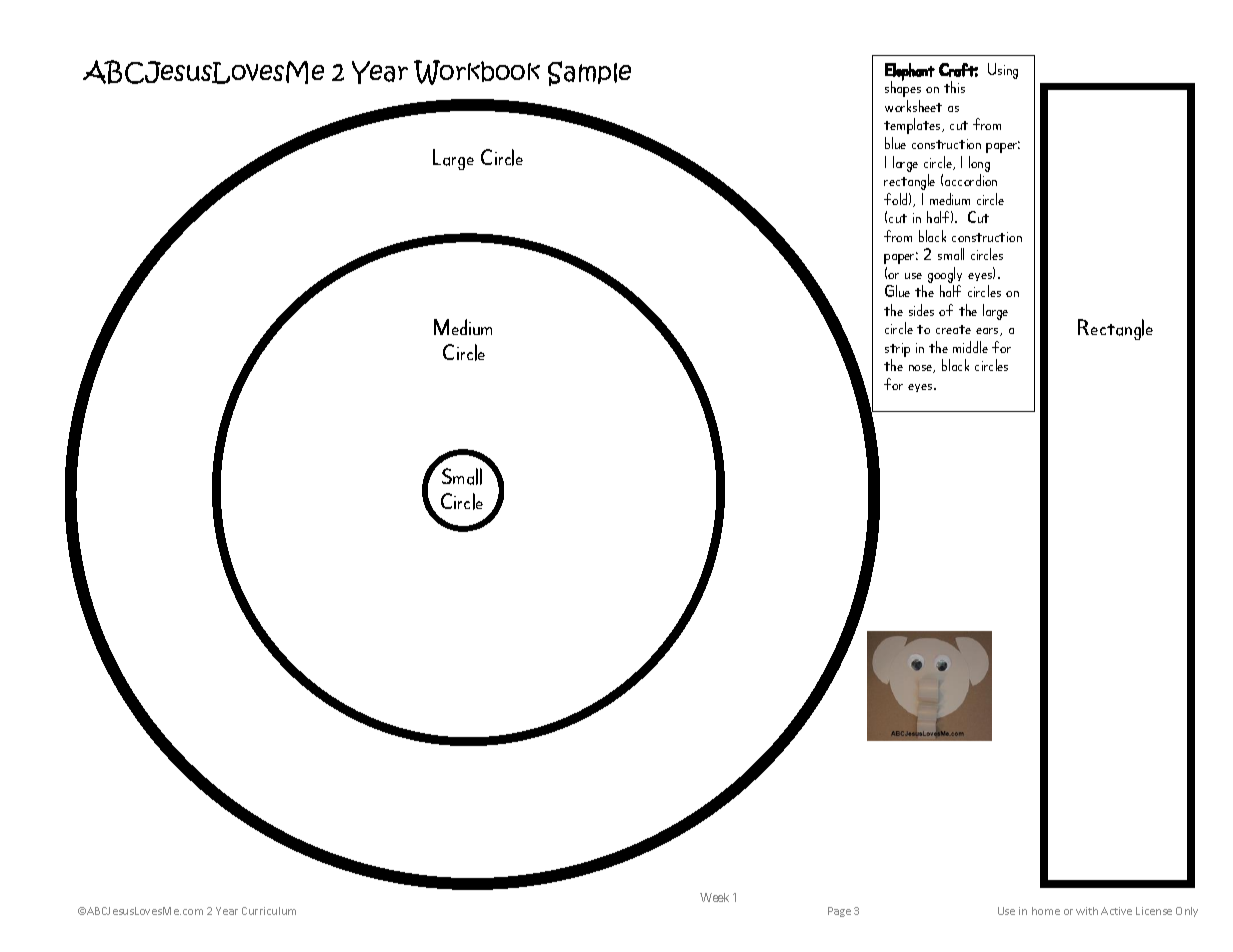 Image resolution: width=1233 pixels, height=952 pixels. Describe the element at coordinates (988, 332) in the screenshot. I see `ears` at that location.
